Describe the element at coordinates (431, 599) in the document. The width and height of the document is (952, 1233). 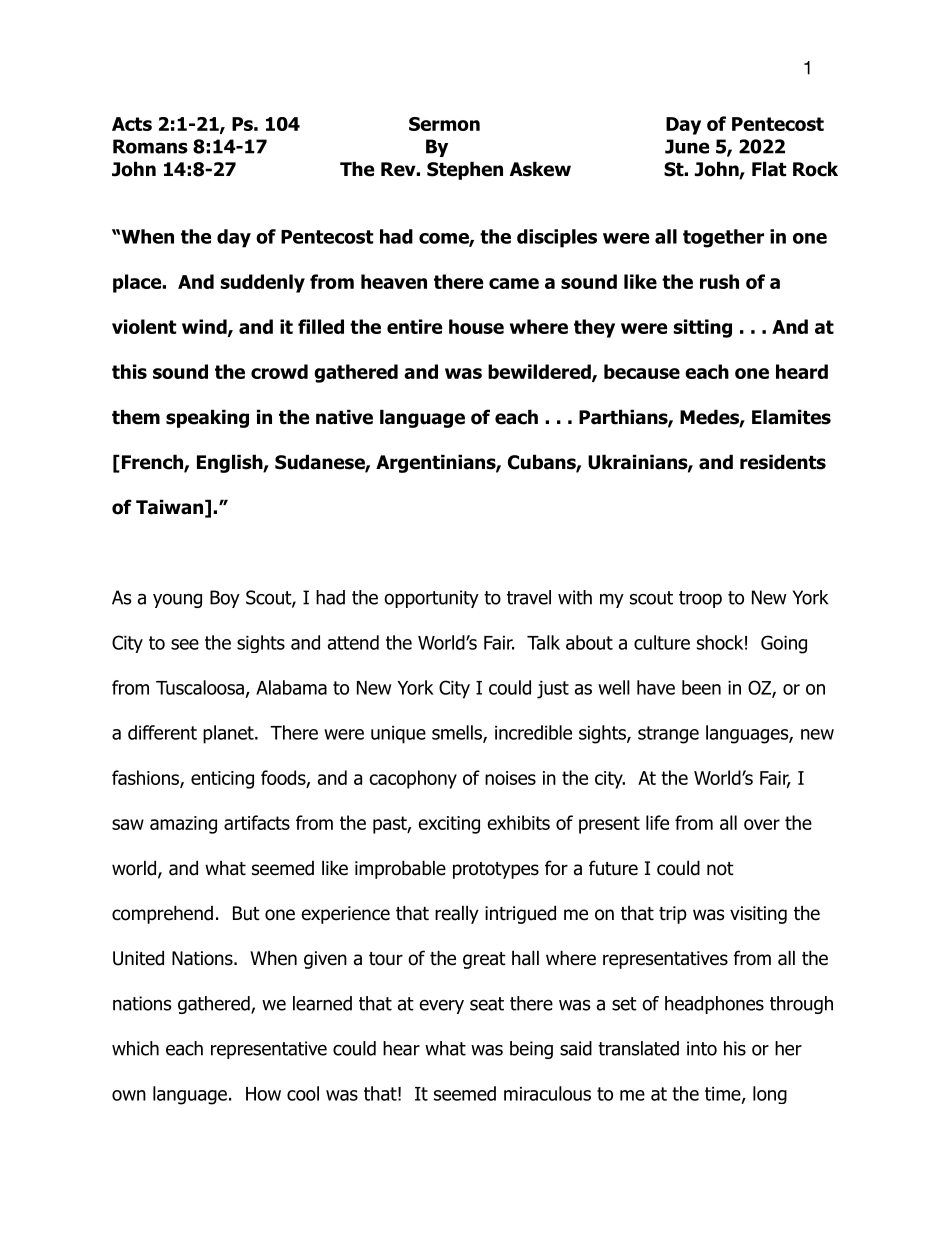
I see `opportunity` at that location.
